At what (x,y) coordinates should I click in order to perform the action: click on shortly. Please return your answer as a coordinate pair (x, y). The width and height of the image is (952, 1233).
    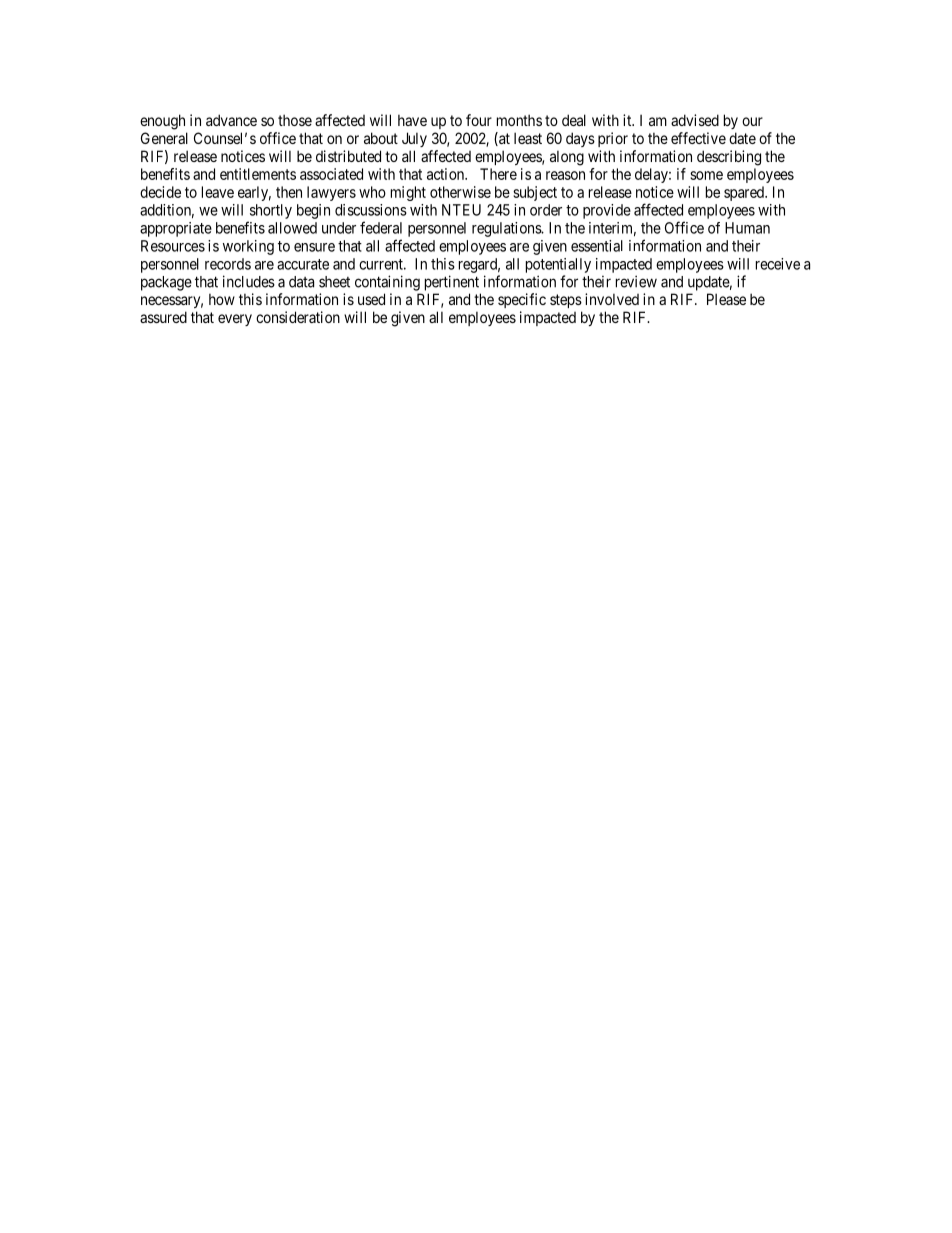
    Looking at the image, I should click on (271, 211).
